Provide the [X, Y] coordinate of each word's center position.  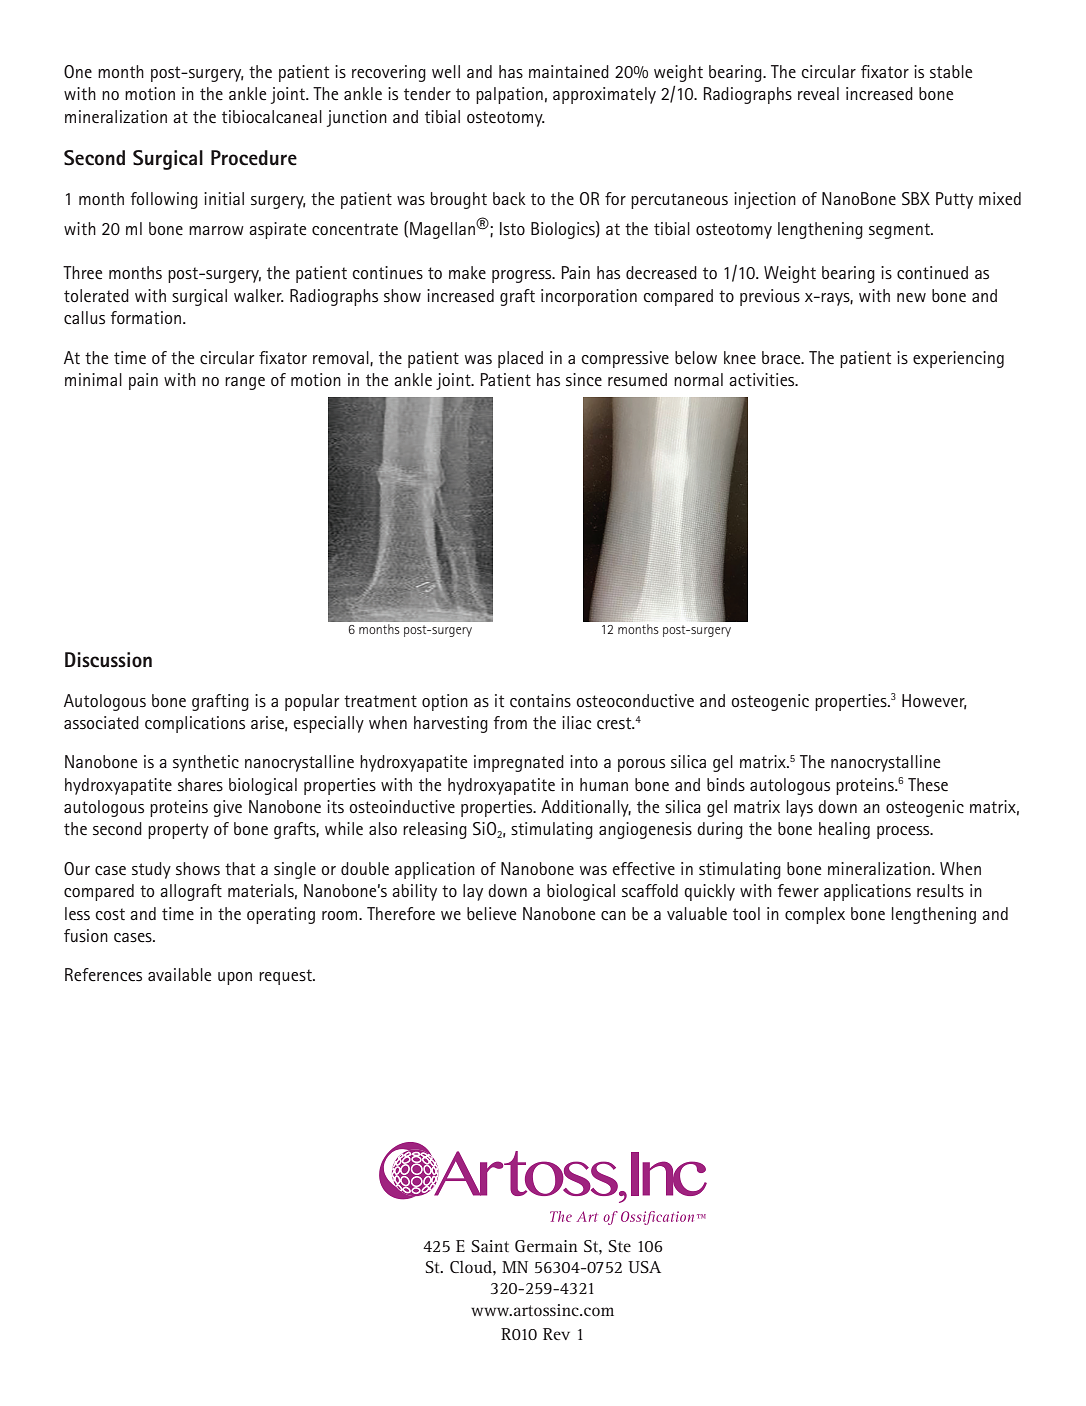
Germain [546, 1246]
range [245, 383]
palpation [509, 95]
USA [644, 1267]
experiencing [958, 359]
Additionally [586, 808]
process [904, 832]
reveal [818, 93]
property [178, 831]
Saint [490, 1246]
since [584, 380]
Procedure [254, 158]
